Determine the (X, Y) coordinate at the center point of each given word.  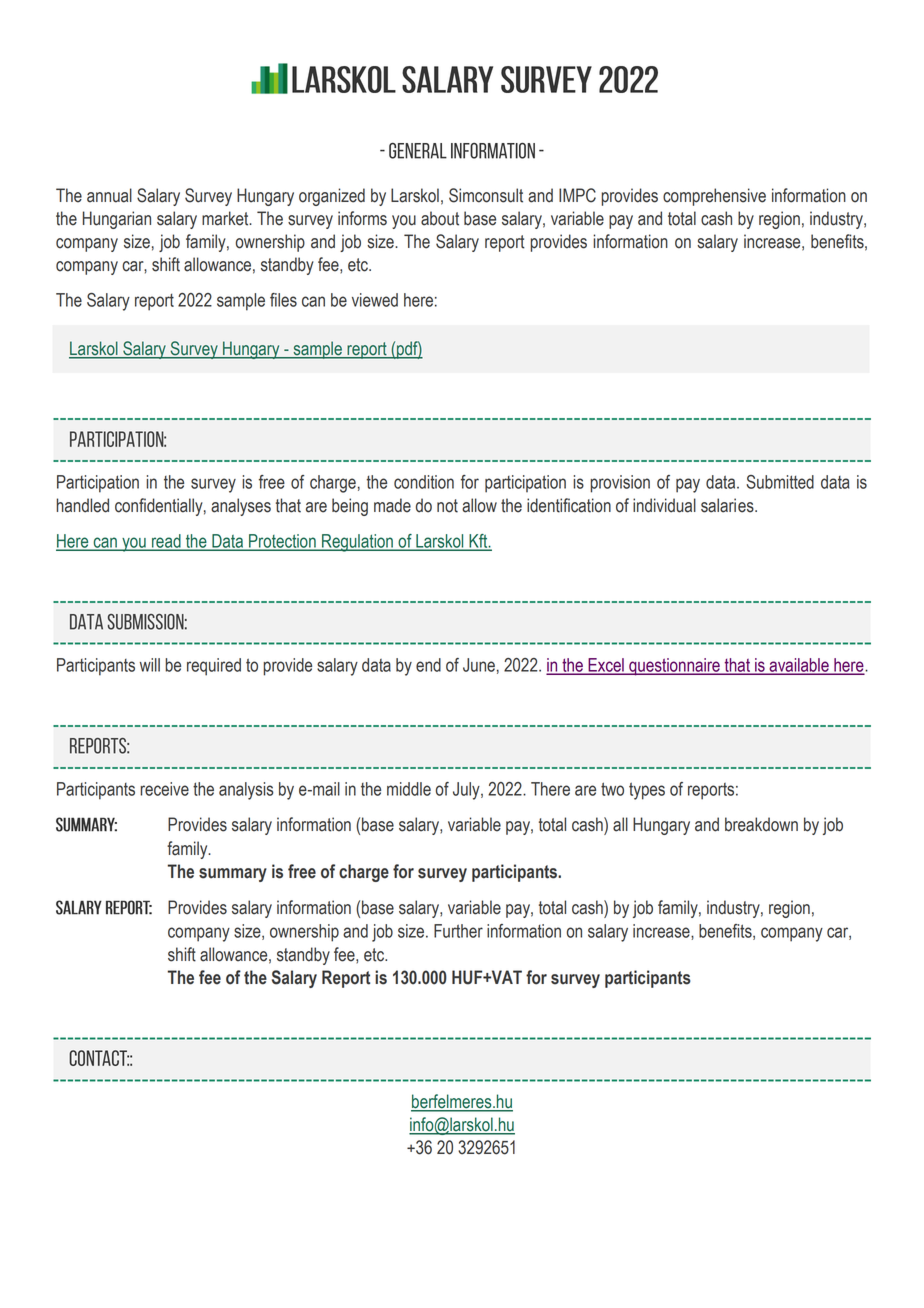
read (166, 542)
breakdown (761, 824)
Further (458, 931)
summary (233, 875)
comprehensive (714, 197)
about (440, 218)
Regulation (357, 543)
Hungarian (117, 220)
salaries (728, 505)
